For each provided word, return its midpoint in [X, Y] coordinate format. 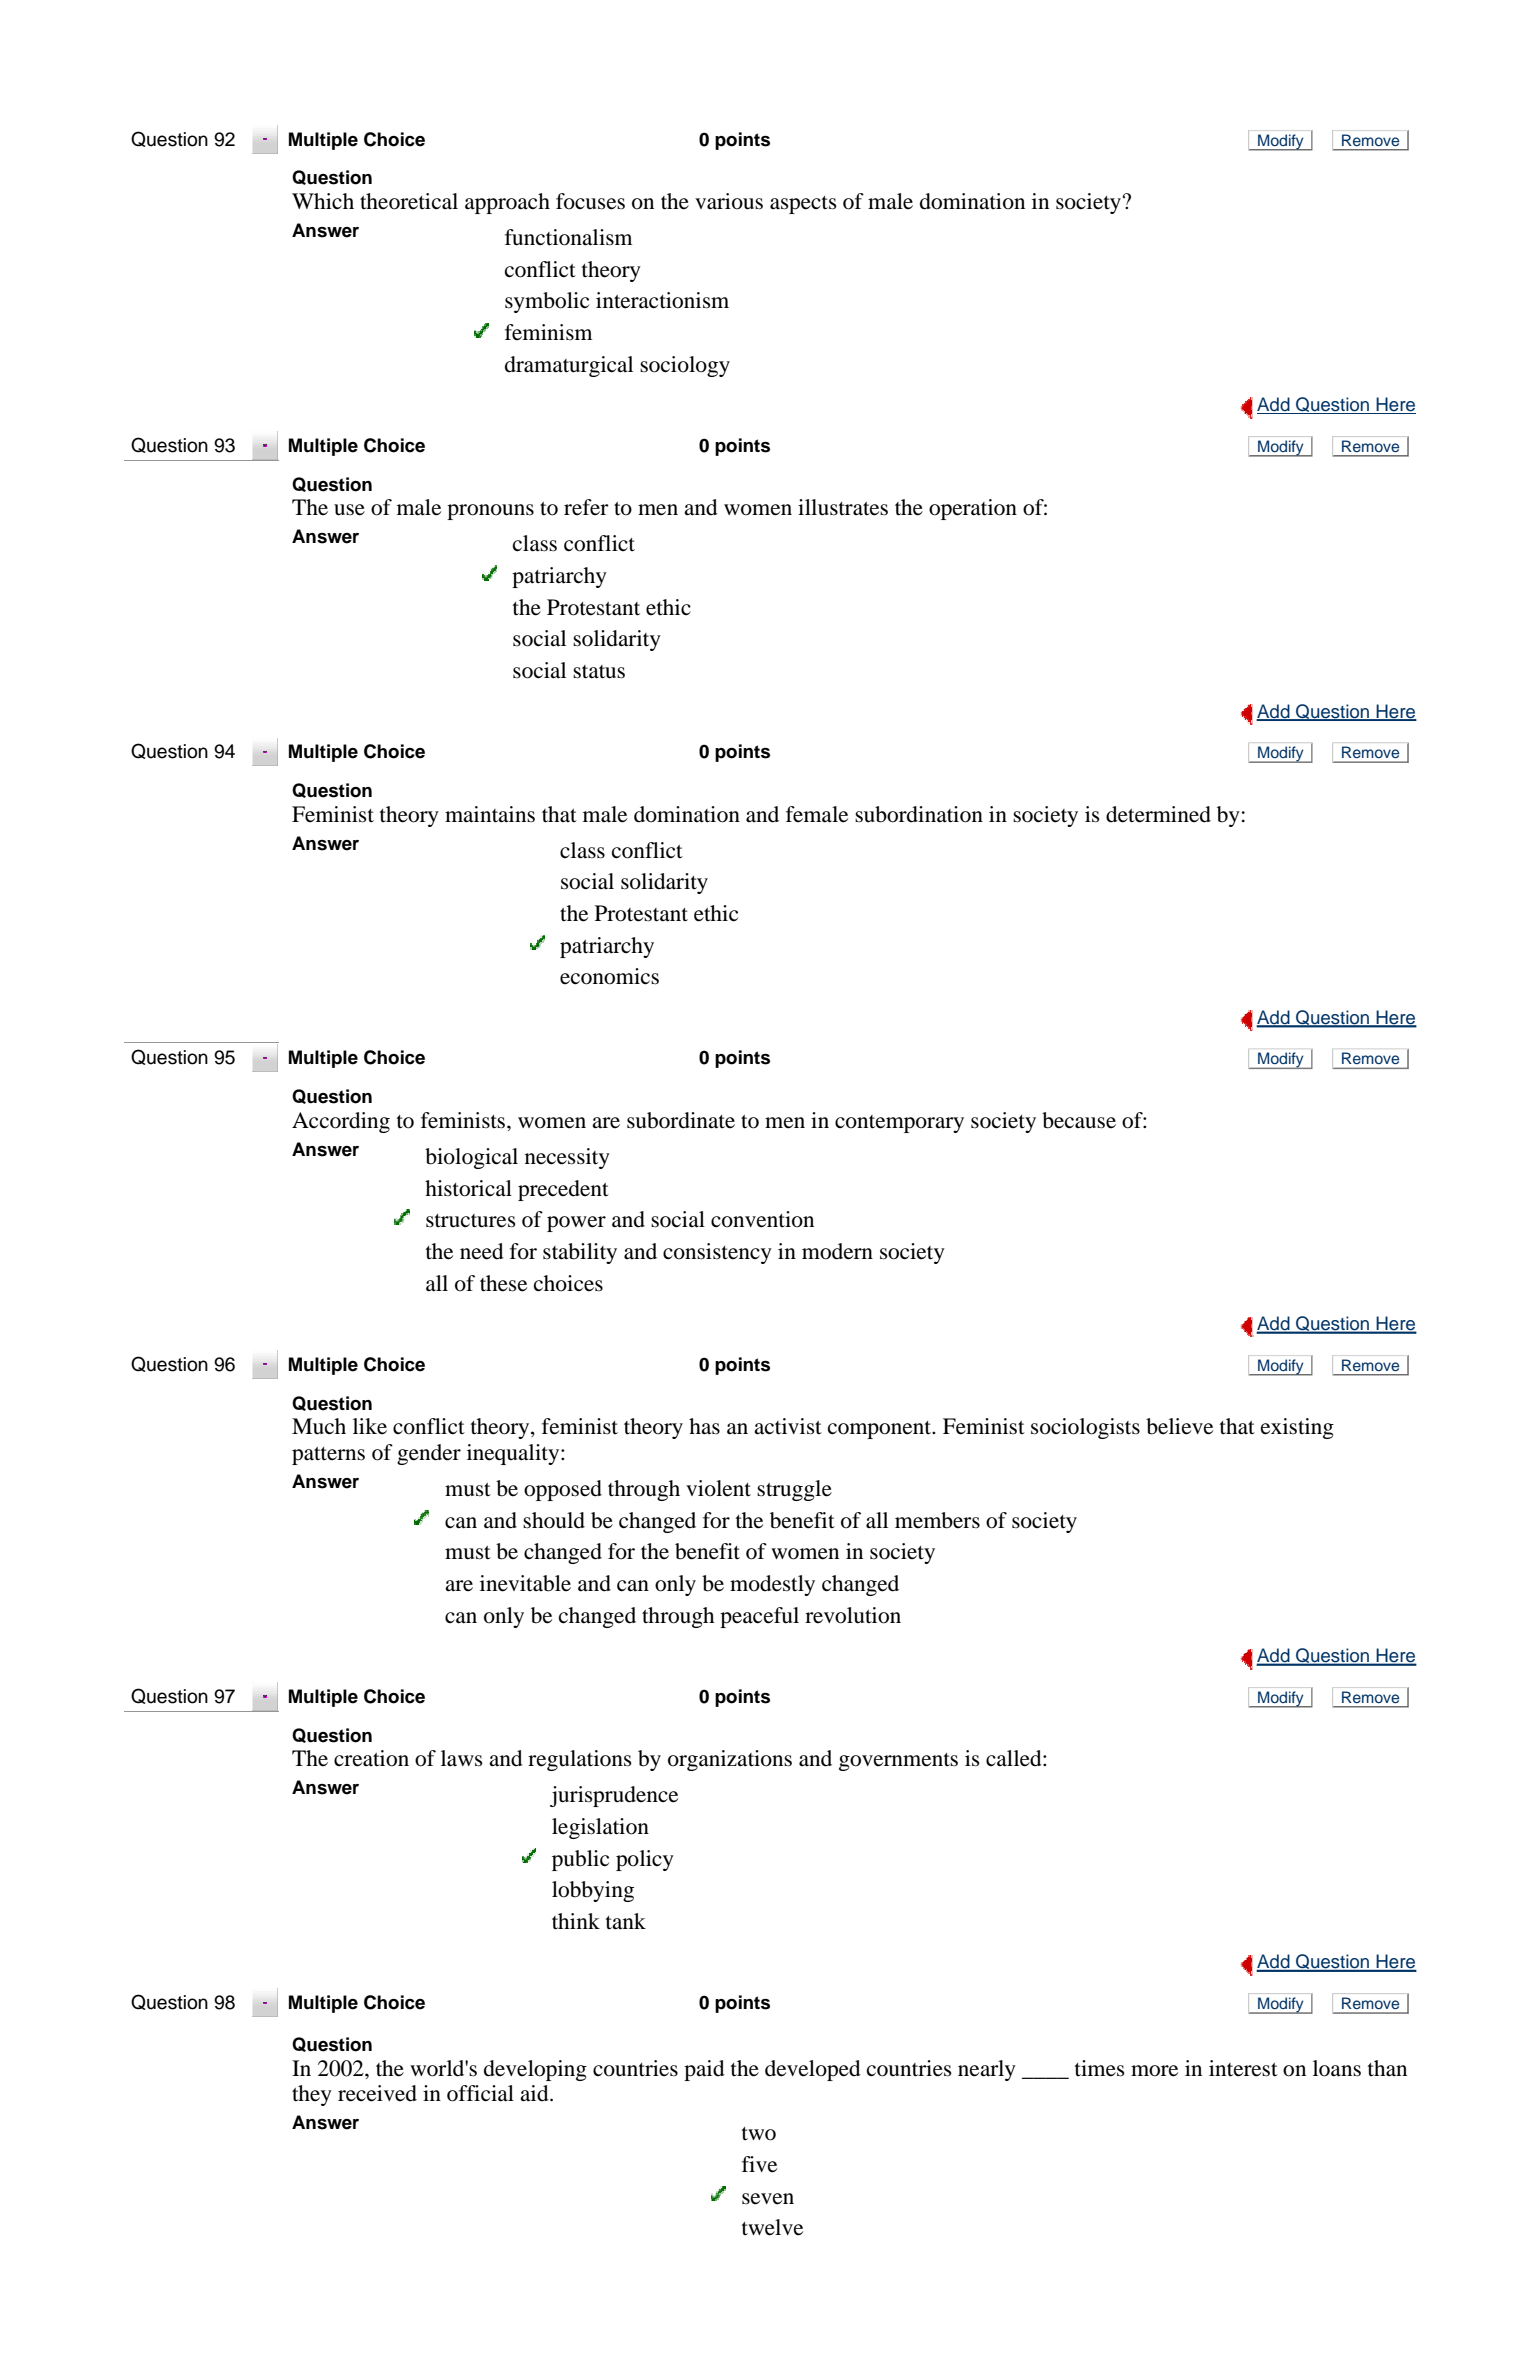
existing [1297, 1428]
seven [768, 2199]
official [480, 2093]
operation [973, 509]
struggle [794, 1490]
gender [429, 1454]
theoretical [409, 201]
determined [1158, 814]
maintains [490, 814]
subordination [919, 814]
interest [1243, 2068]
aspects [803, 205]
